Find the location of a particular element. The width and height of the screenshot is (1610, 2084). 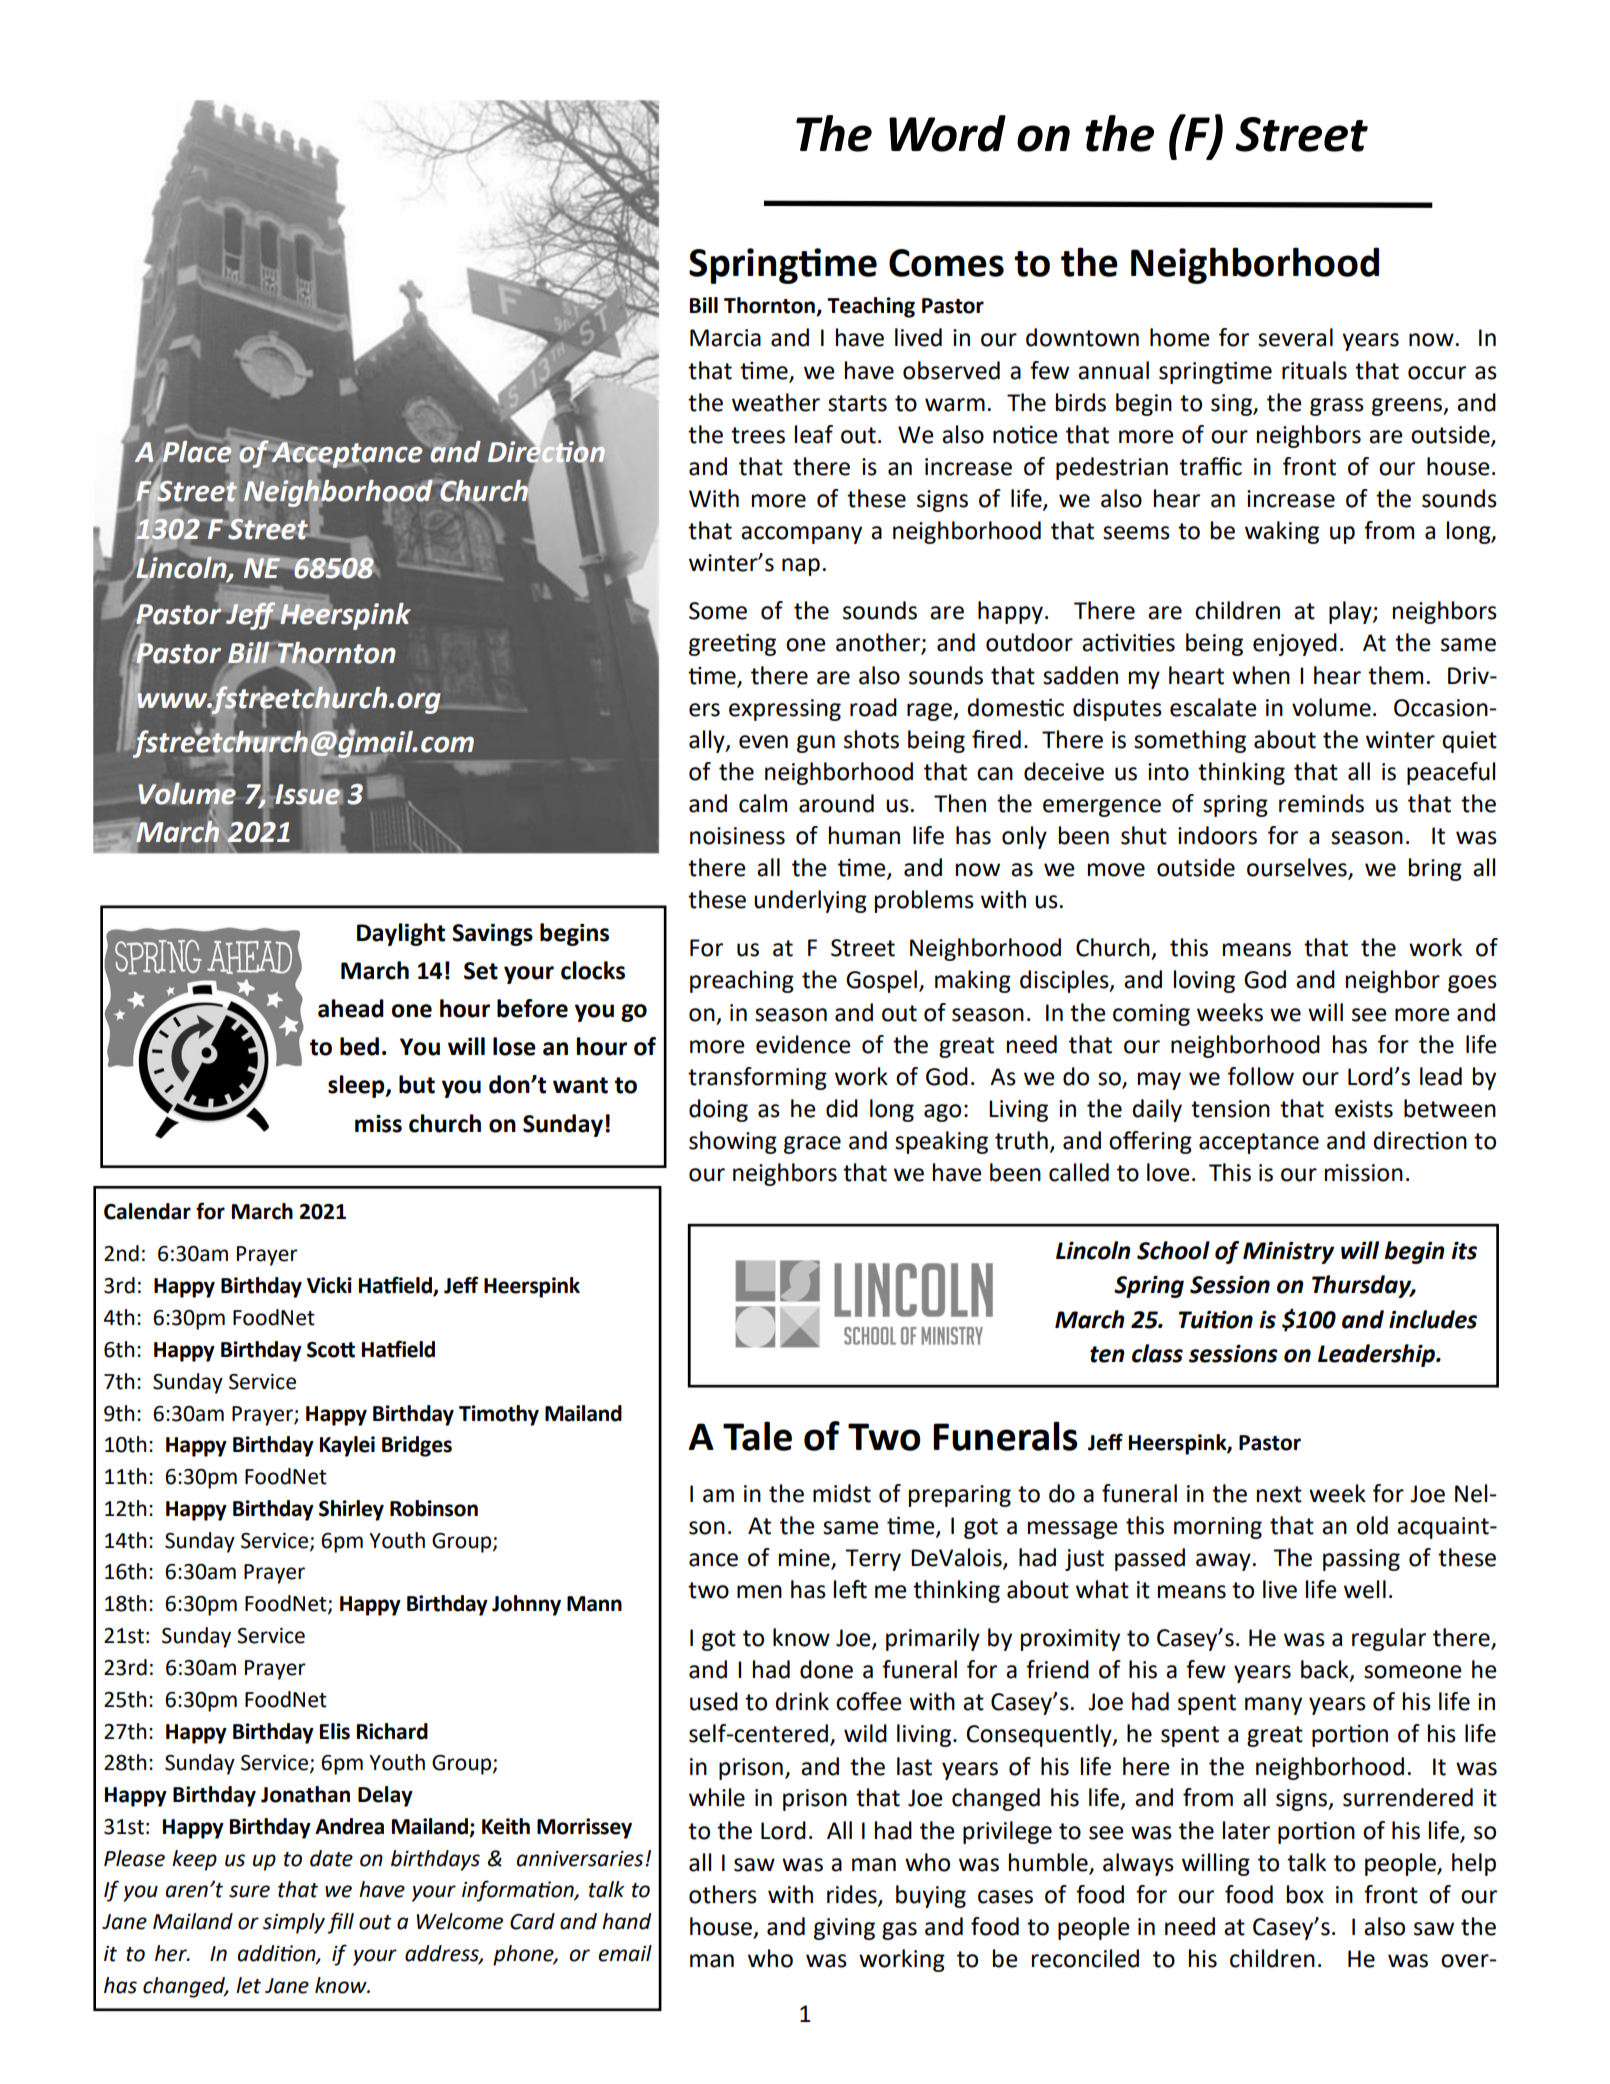

exists is located at coordinates (1364, 1109).
